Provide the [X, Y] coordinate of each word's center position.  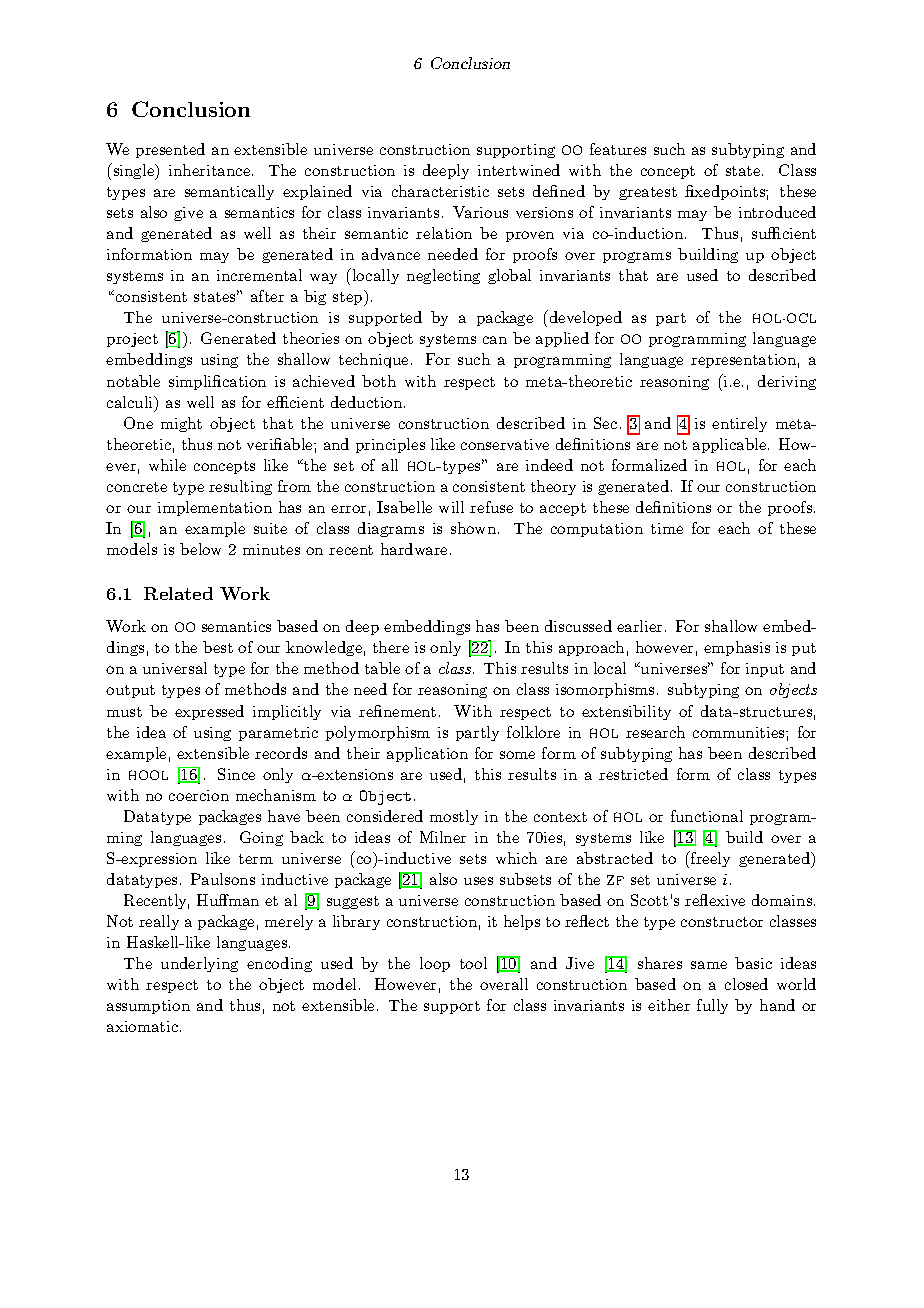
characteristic [440, 191]
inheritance [211, 170]
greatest [648, 193]
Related [178, 593]
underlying [199, 964]
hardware [414, 549]
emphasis [737, 648]
